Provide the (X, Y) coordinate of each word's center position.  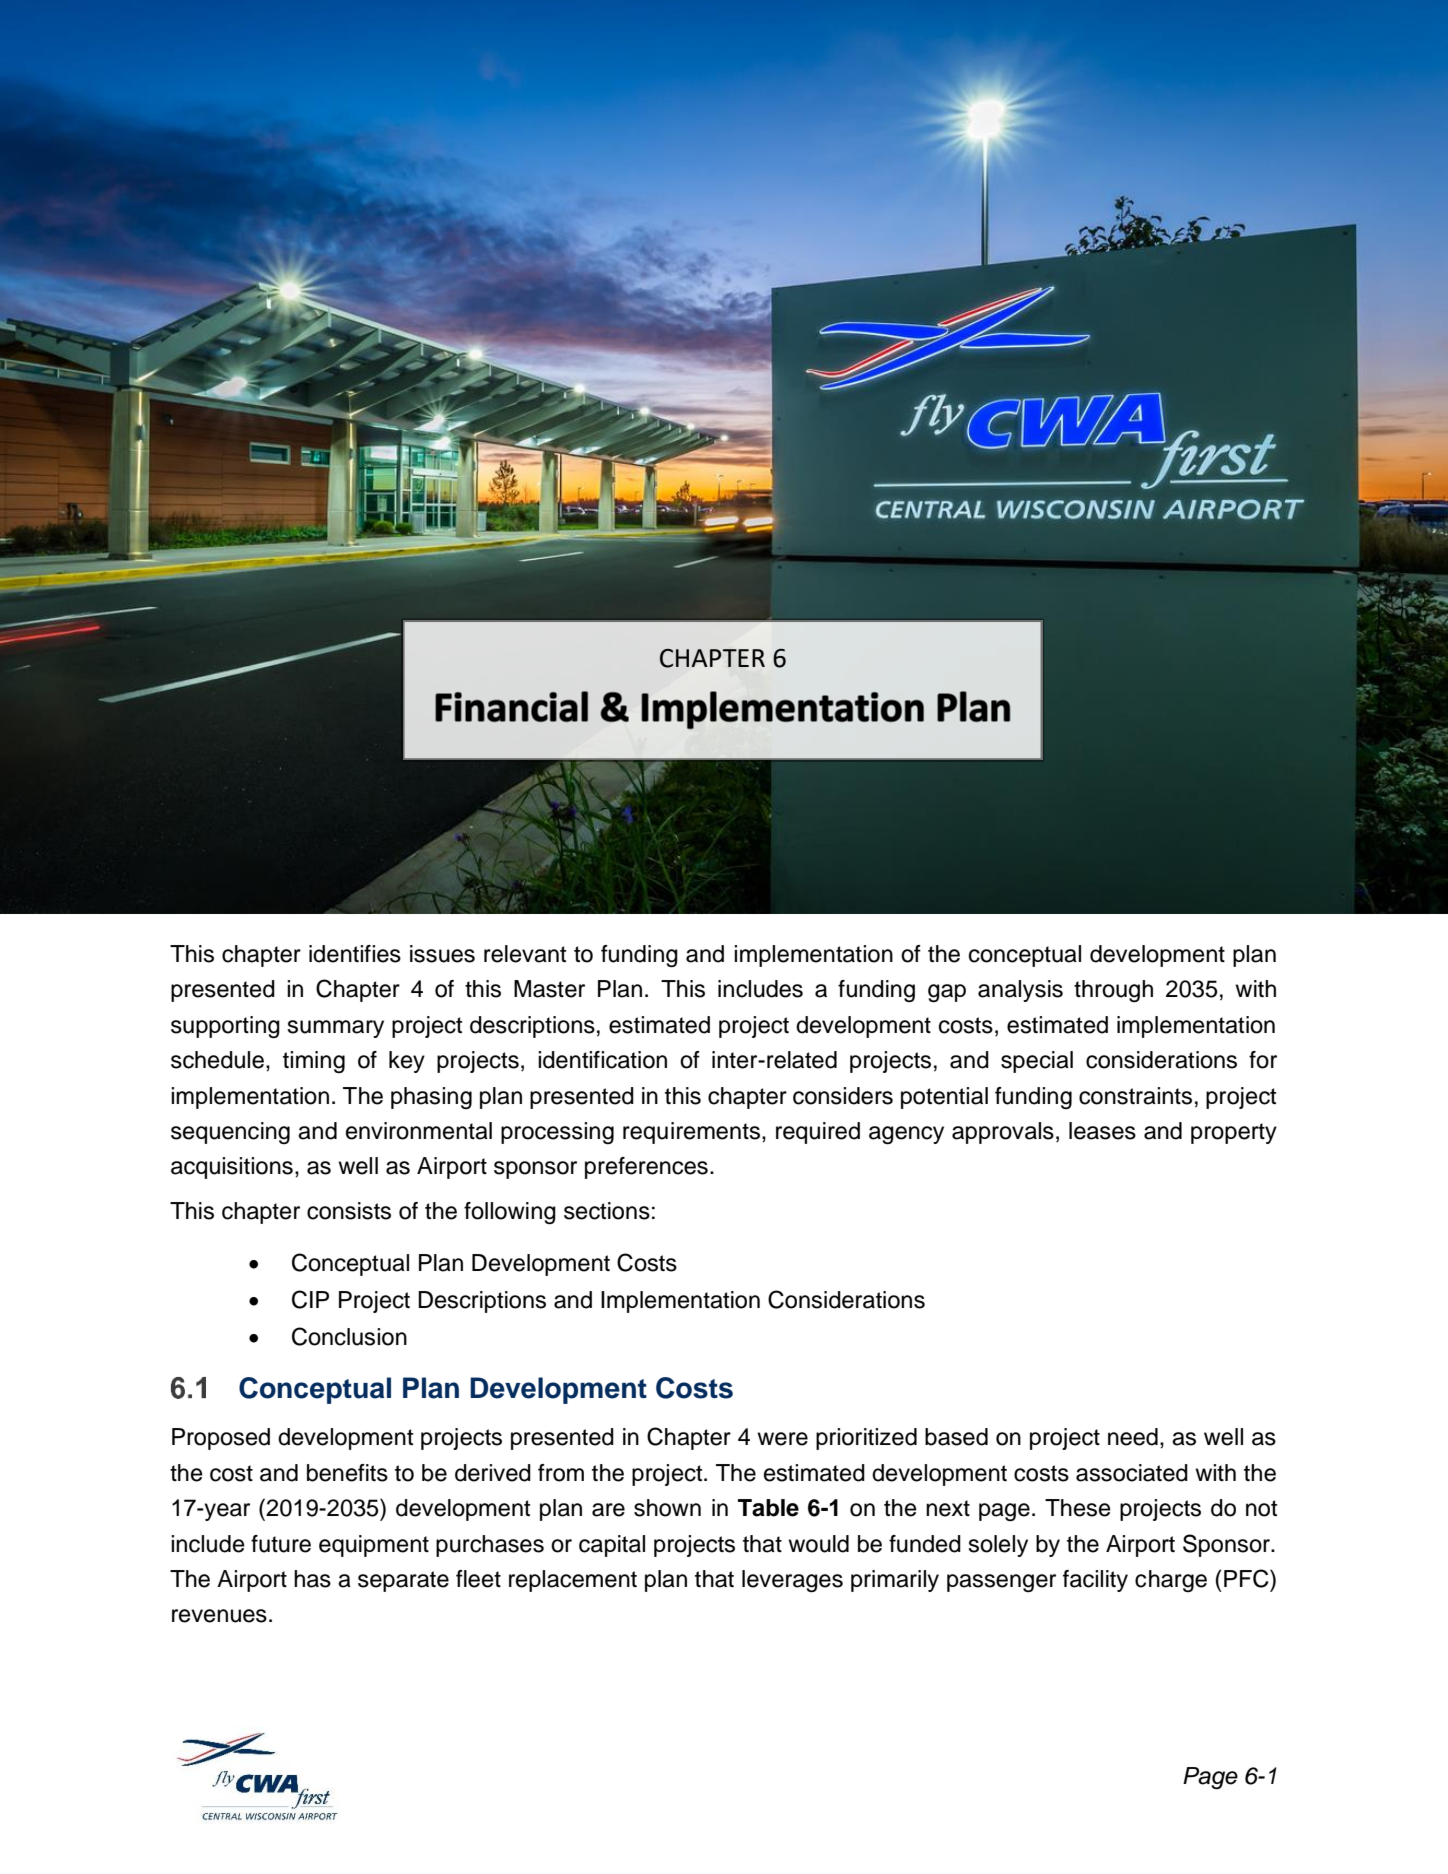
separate (403, 1581)
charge (1171, 1581)
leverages (792, 1581)
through (1113, 991)
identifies (355, 954)
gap (947, 993)
